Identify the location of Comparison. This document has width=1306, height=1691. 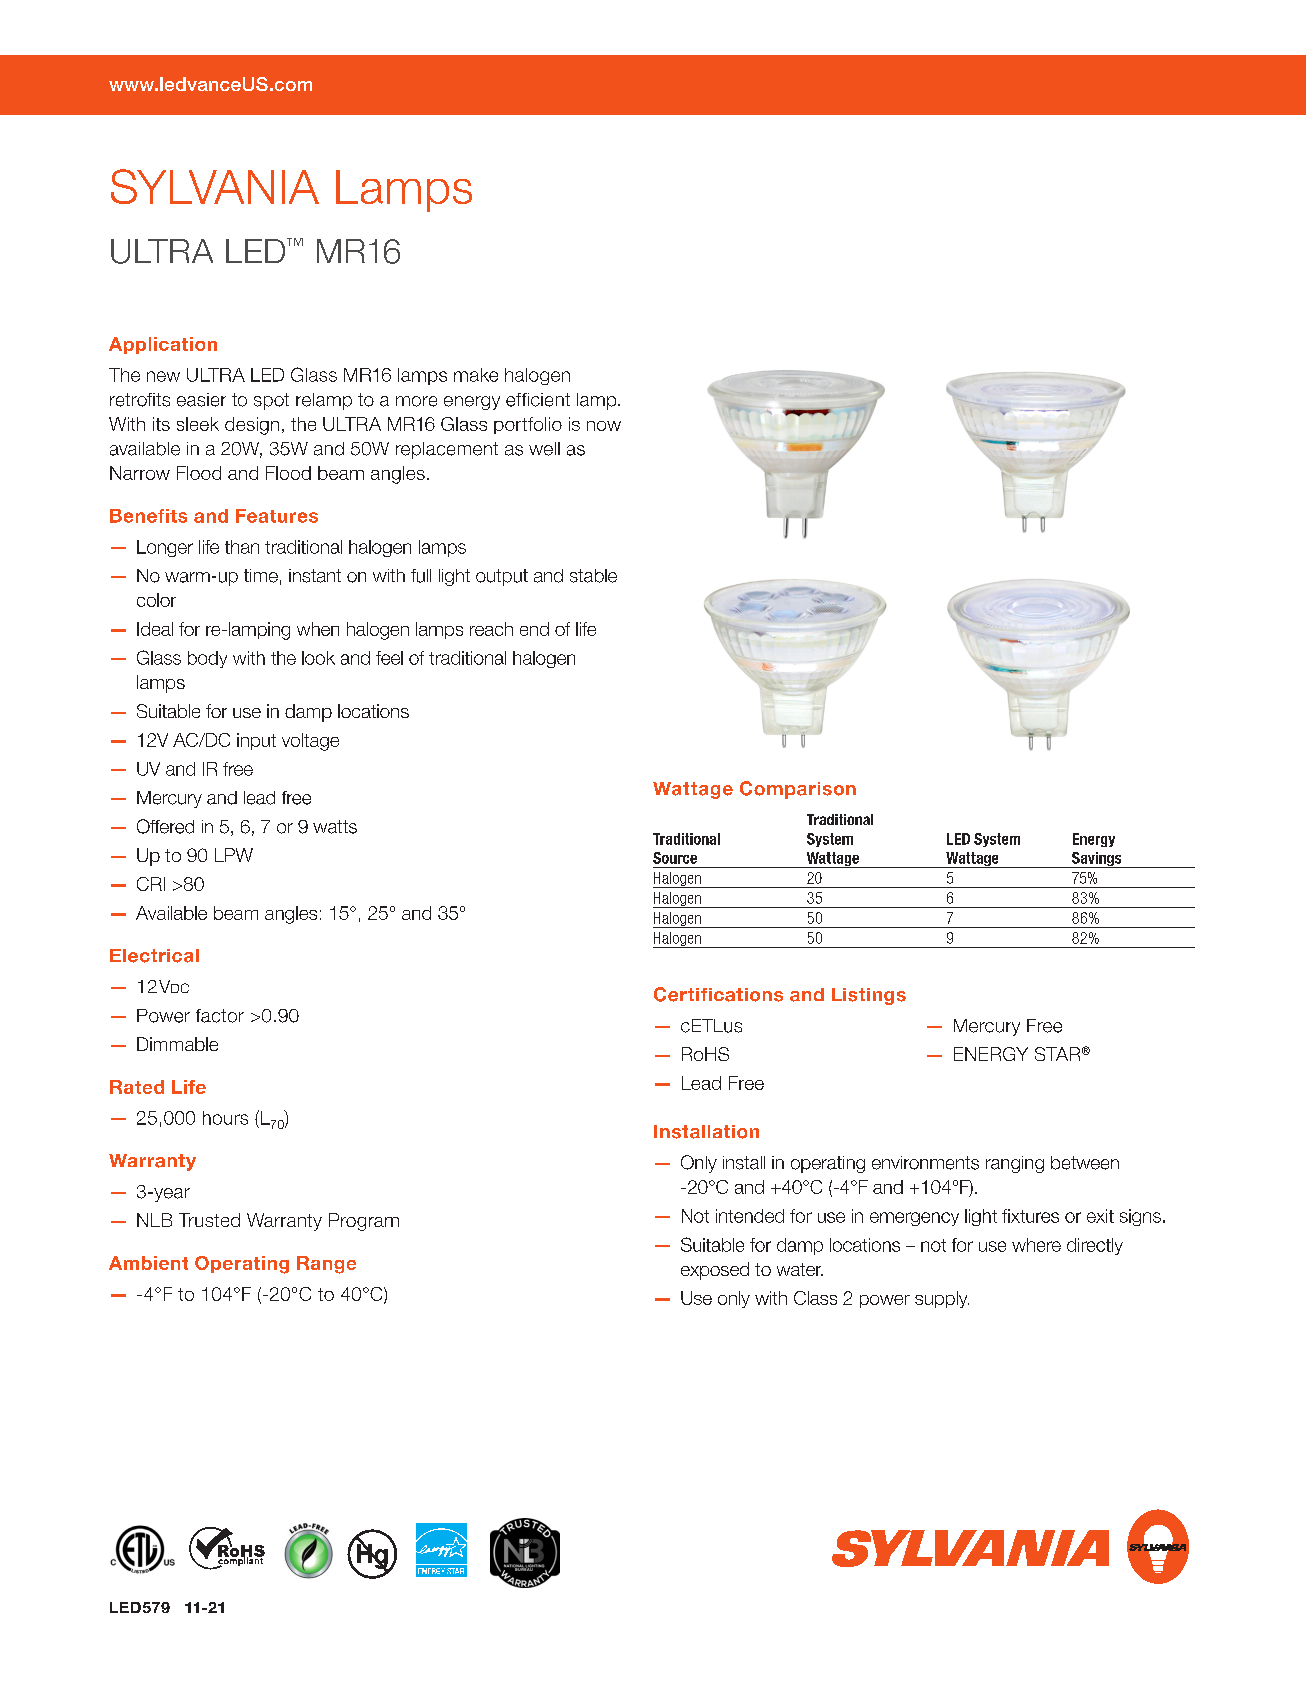
(798, 790).
